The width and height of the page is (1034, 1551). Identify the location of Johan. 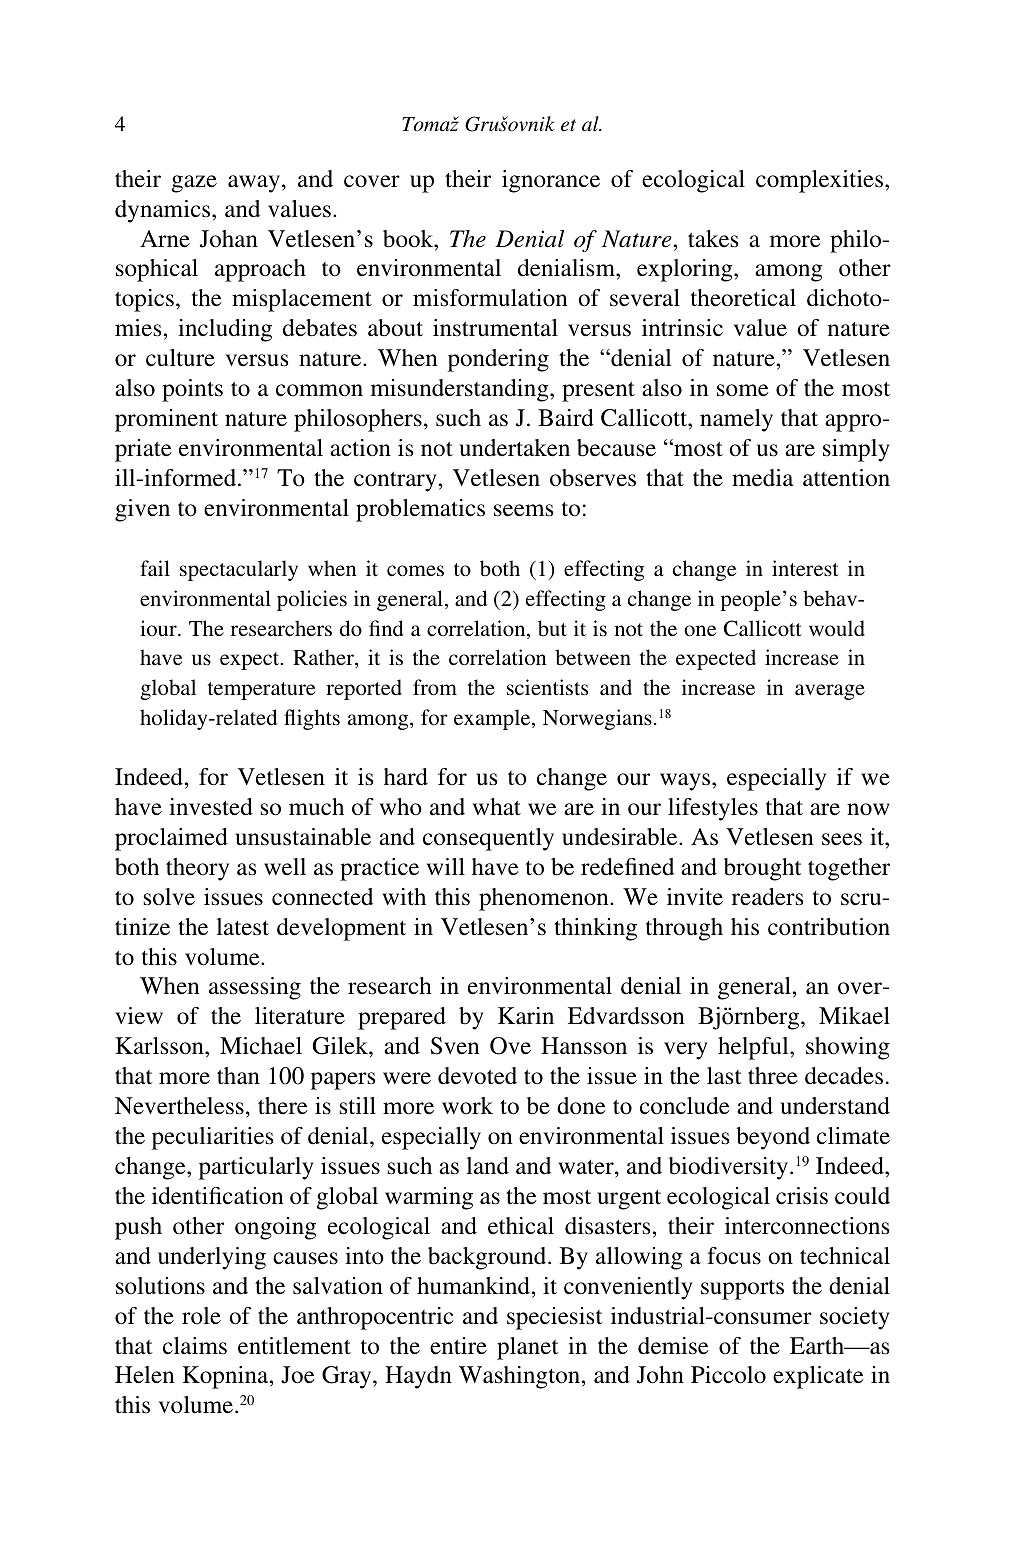
(229, 239).
